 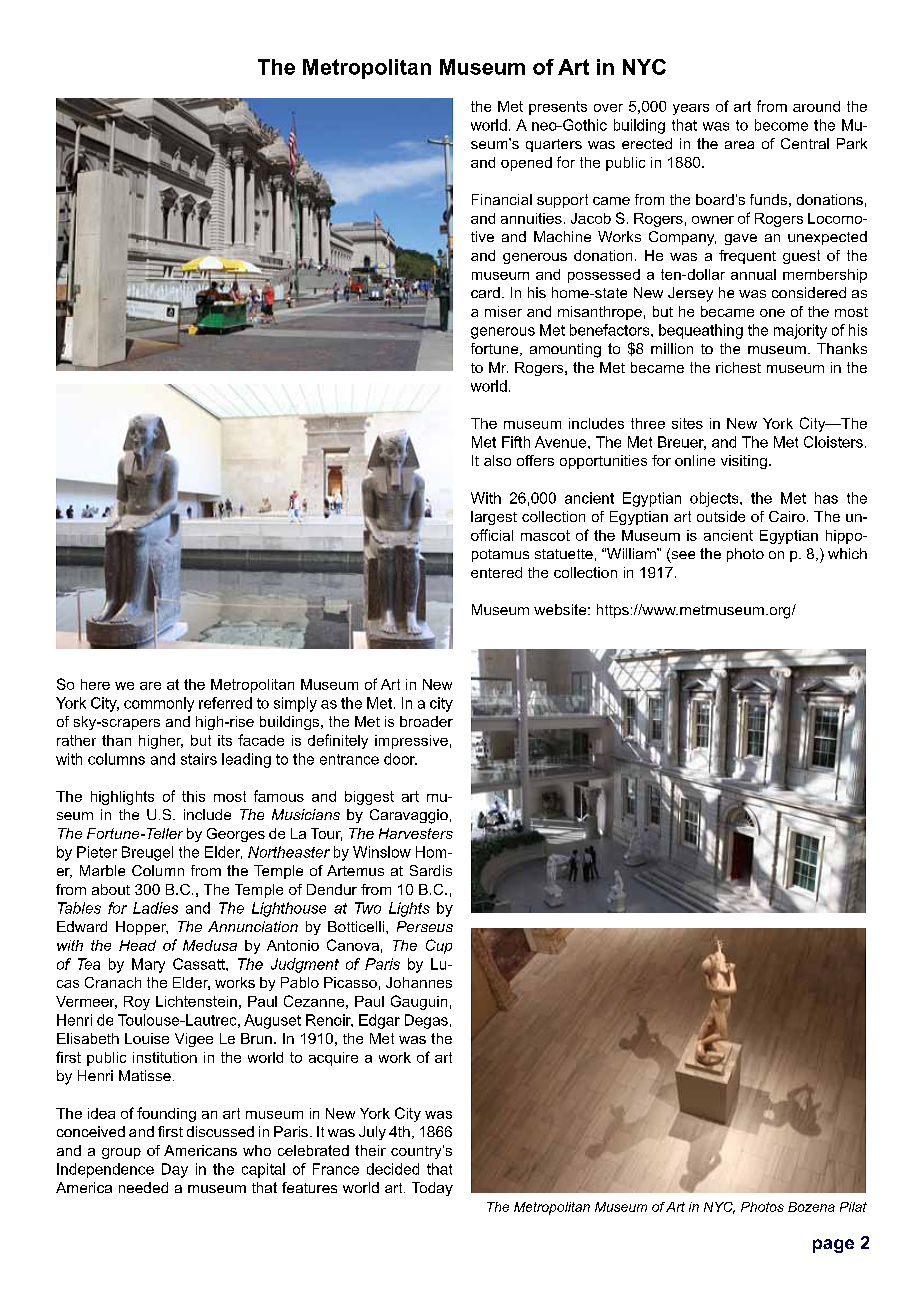 What do you see at coordinates (159, 704) in the page?
I see `commonly` at bounding box center [159, 704].
